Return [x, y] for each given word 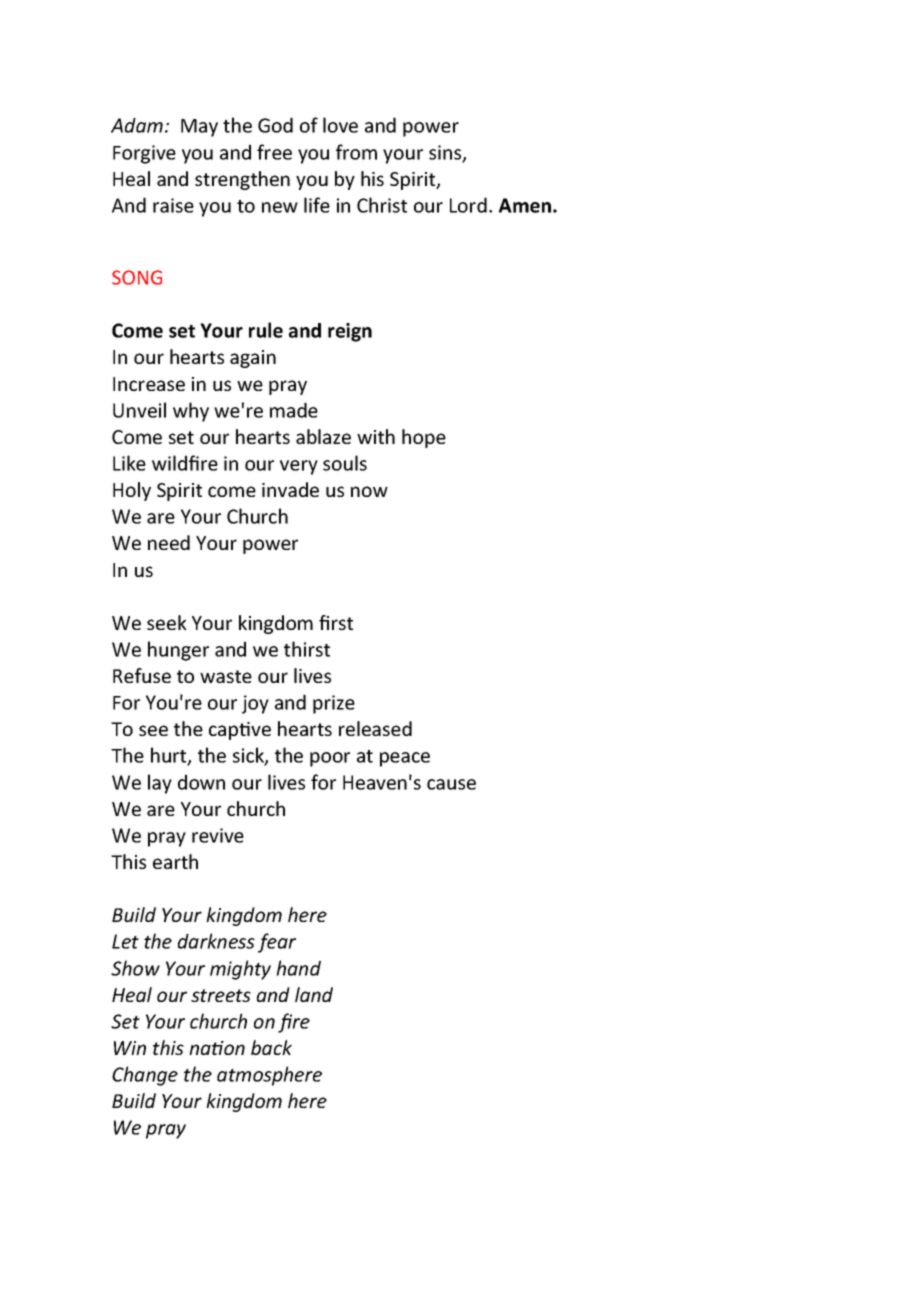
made [294, 410]
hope [424, 438]
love [340, 125]
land [314, 994]
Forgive [144, 154]
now [369, 491]
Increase [149, 384]
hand [298, 968]
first [336, 622]
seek [167, 622]
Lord [468, 205]
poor [330, 759]
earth [175, 861]
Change [145, 1076]
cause [451, 784]
